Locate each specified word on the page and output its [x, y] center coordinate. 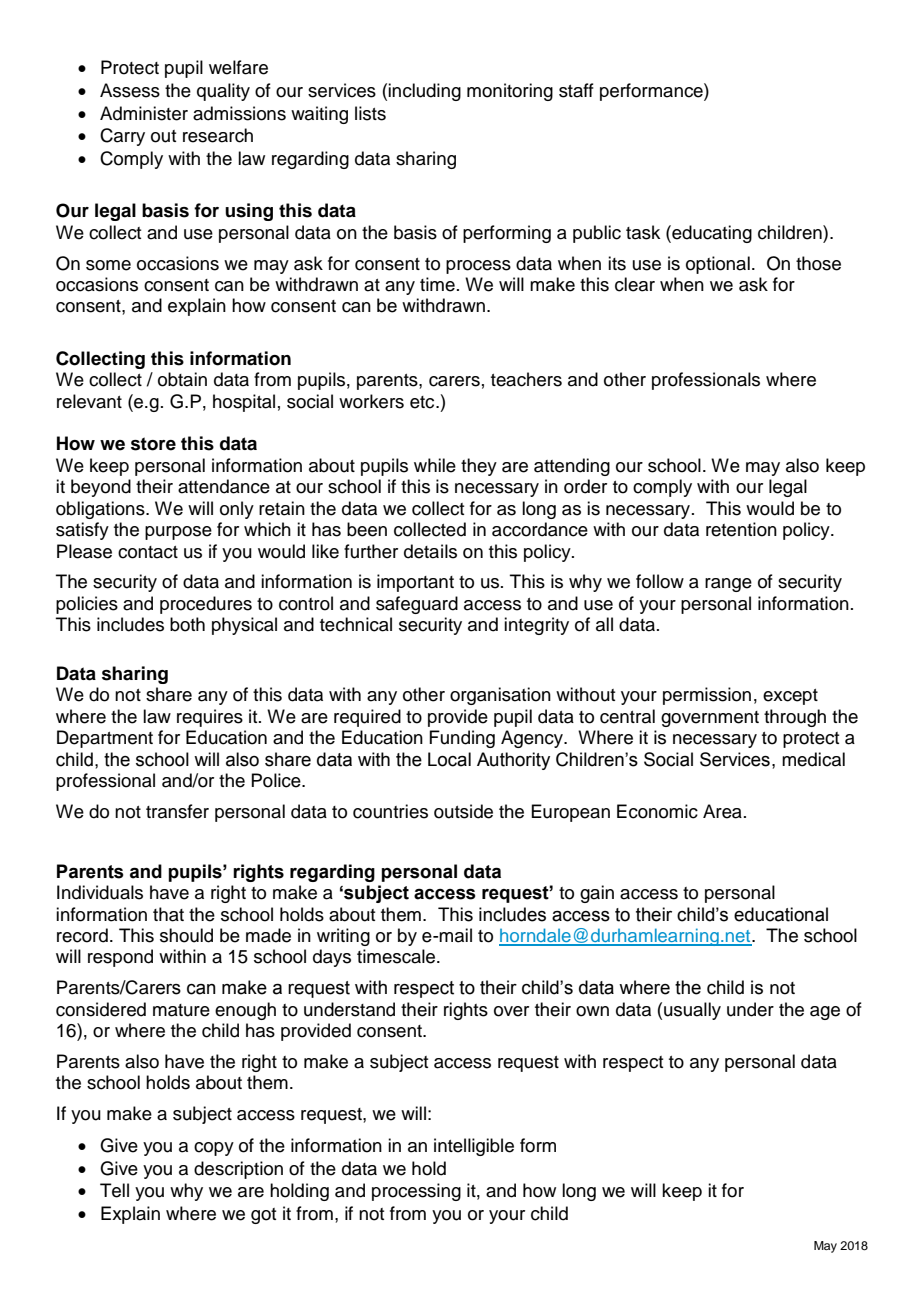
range [728, 585]
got [263, 1216]
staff [576, 90]
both [187, 624]
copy [214, 1149]
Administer [144, 113]
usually [692, 1011]
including [424, 92]
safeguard [417, 605]
